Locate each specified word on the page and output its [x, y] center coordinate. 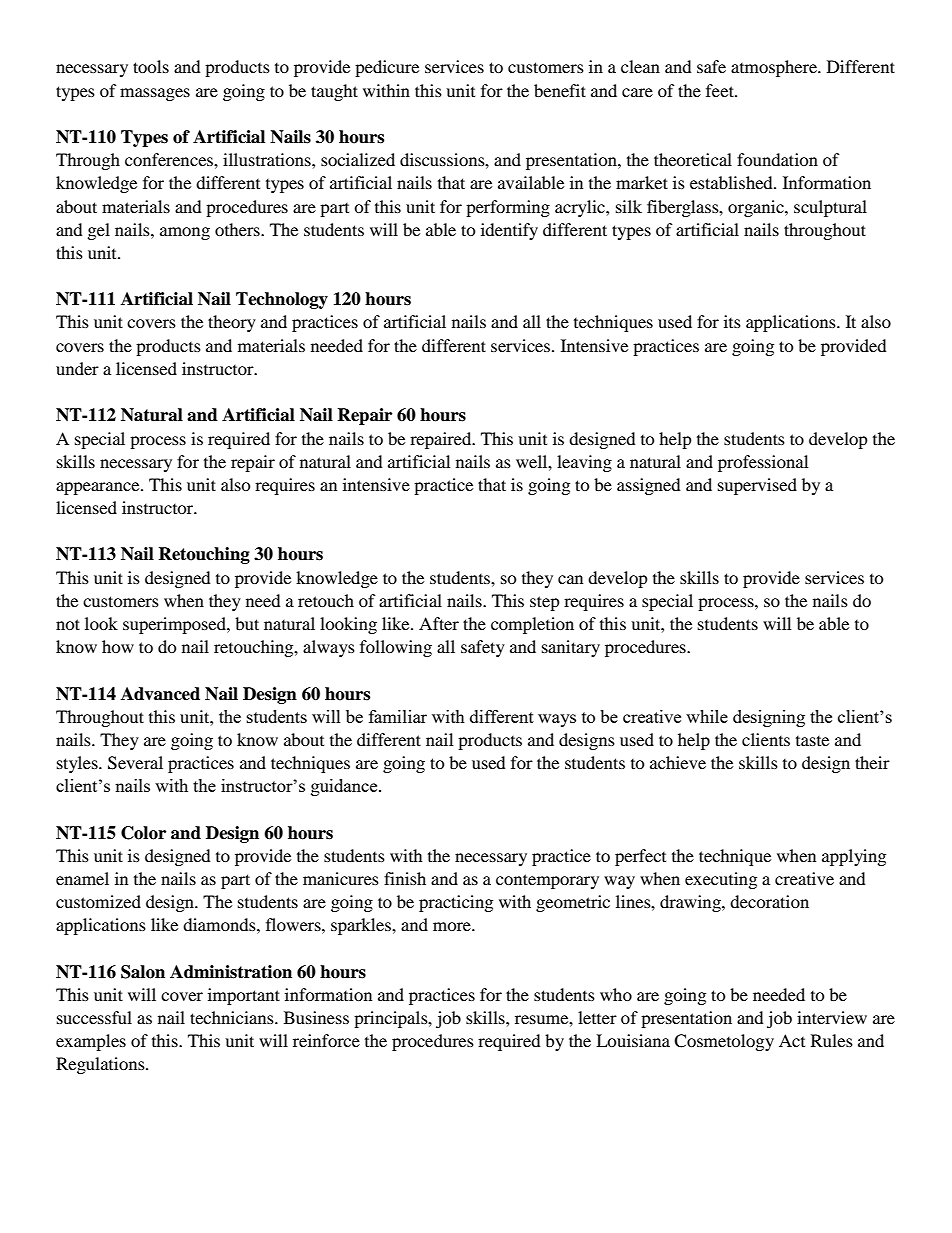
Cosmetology [724, 1042]
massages [155, 94]
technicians [233, 1017]
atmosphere [775, 68]
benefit [560, 90]
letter [597, 1017]
